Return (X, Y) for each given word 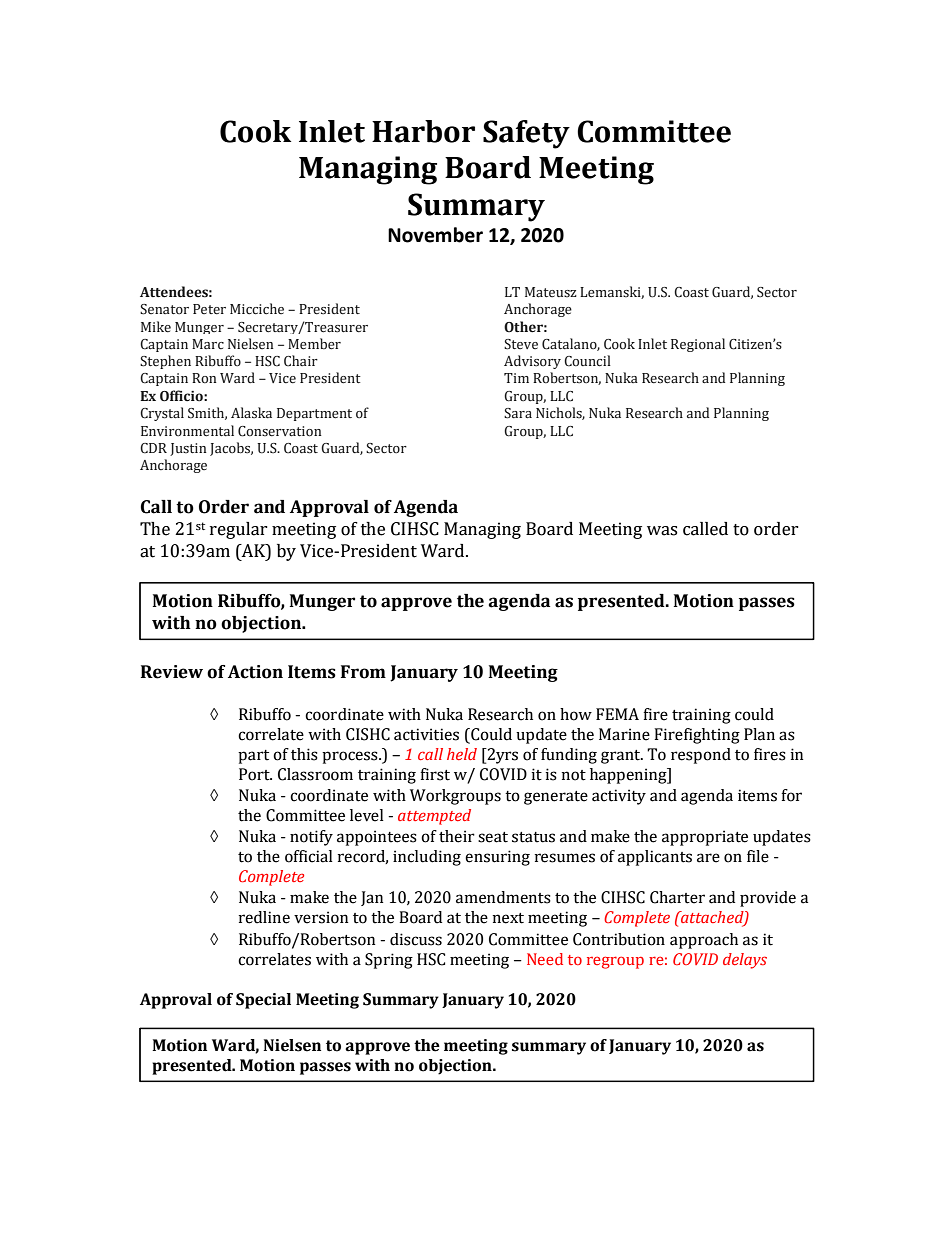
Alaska (251, 413)
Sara (518, 413)
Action (255, 672)
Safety (526, 134)
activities (426, 734)
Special (263, 1001)
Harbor (423, 131)
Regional (698, 345)
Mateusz (551, 292)
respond (701, 756)
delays (745, 961)
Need (545, 959)
